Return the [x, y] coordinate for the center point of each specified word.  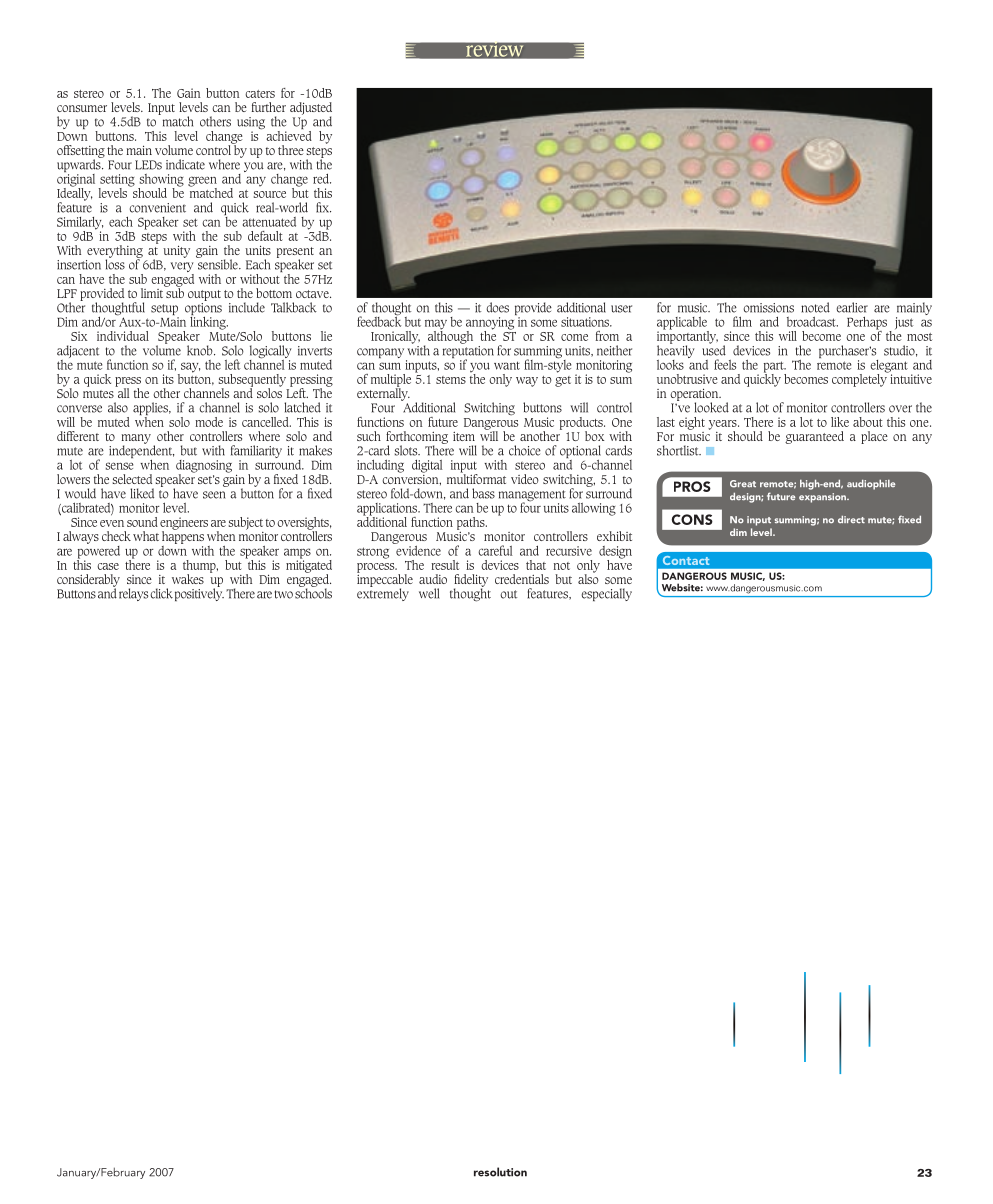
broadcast [812, 322]
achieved [289, 134]
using [251, 124]
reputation [468, 352]
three [291, 150]
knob [201, 350]
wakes [188, 579]
